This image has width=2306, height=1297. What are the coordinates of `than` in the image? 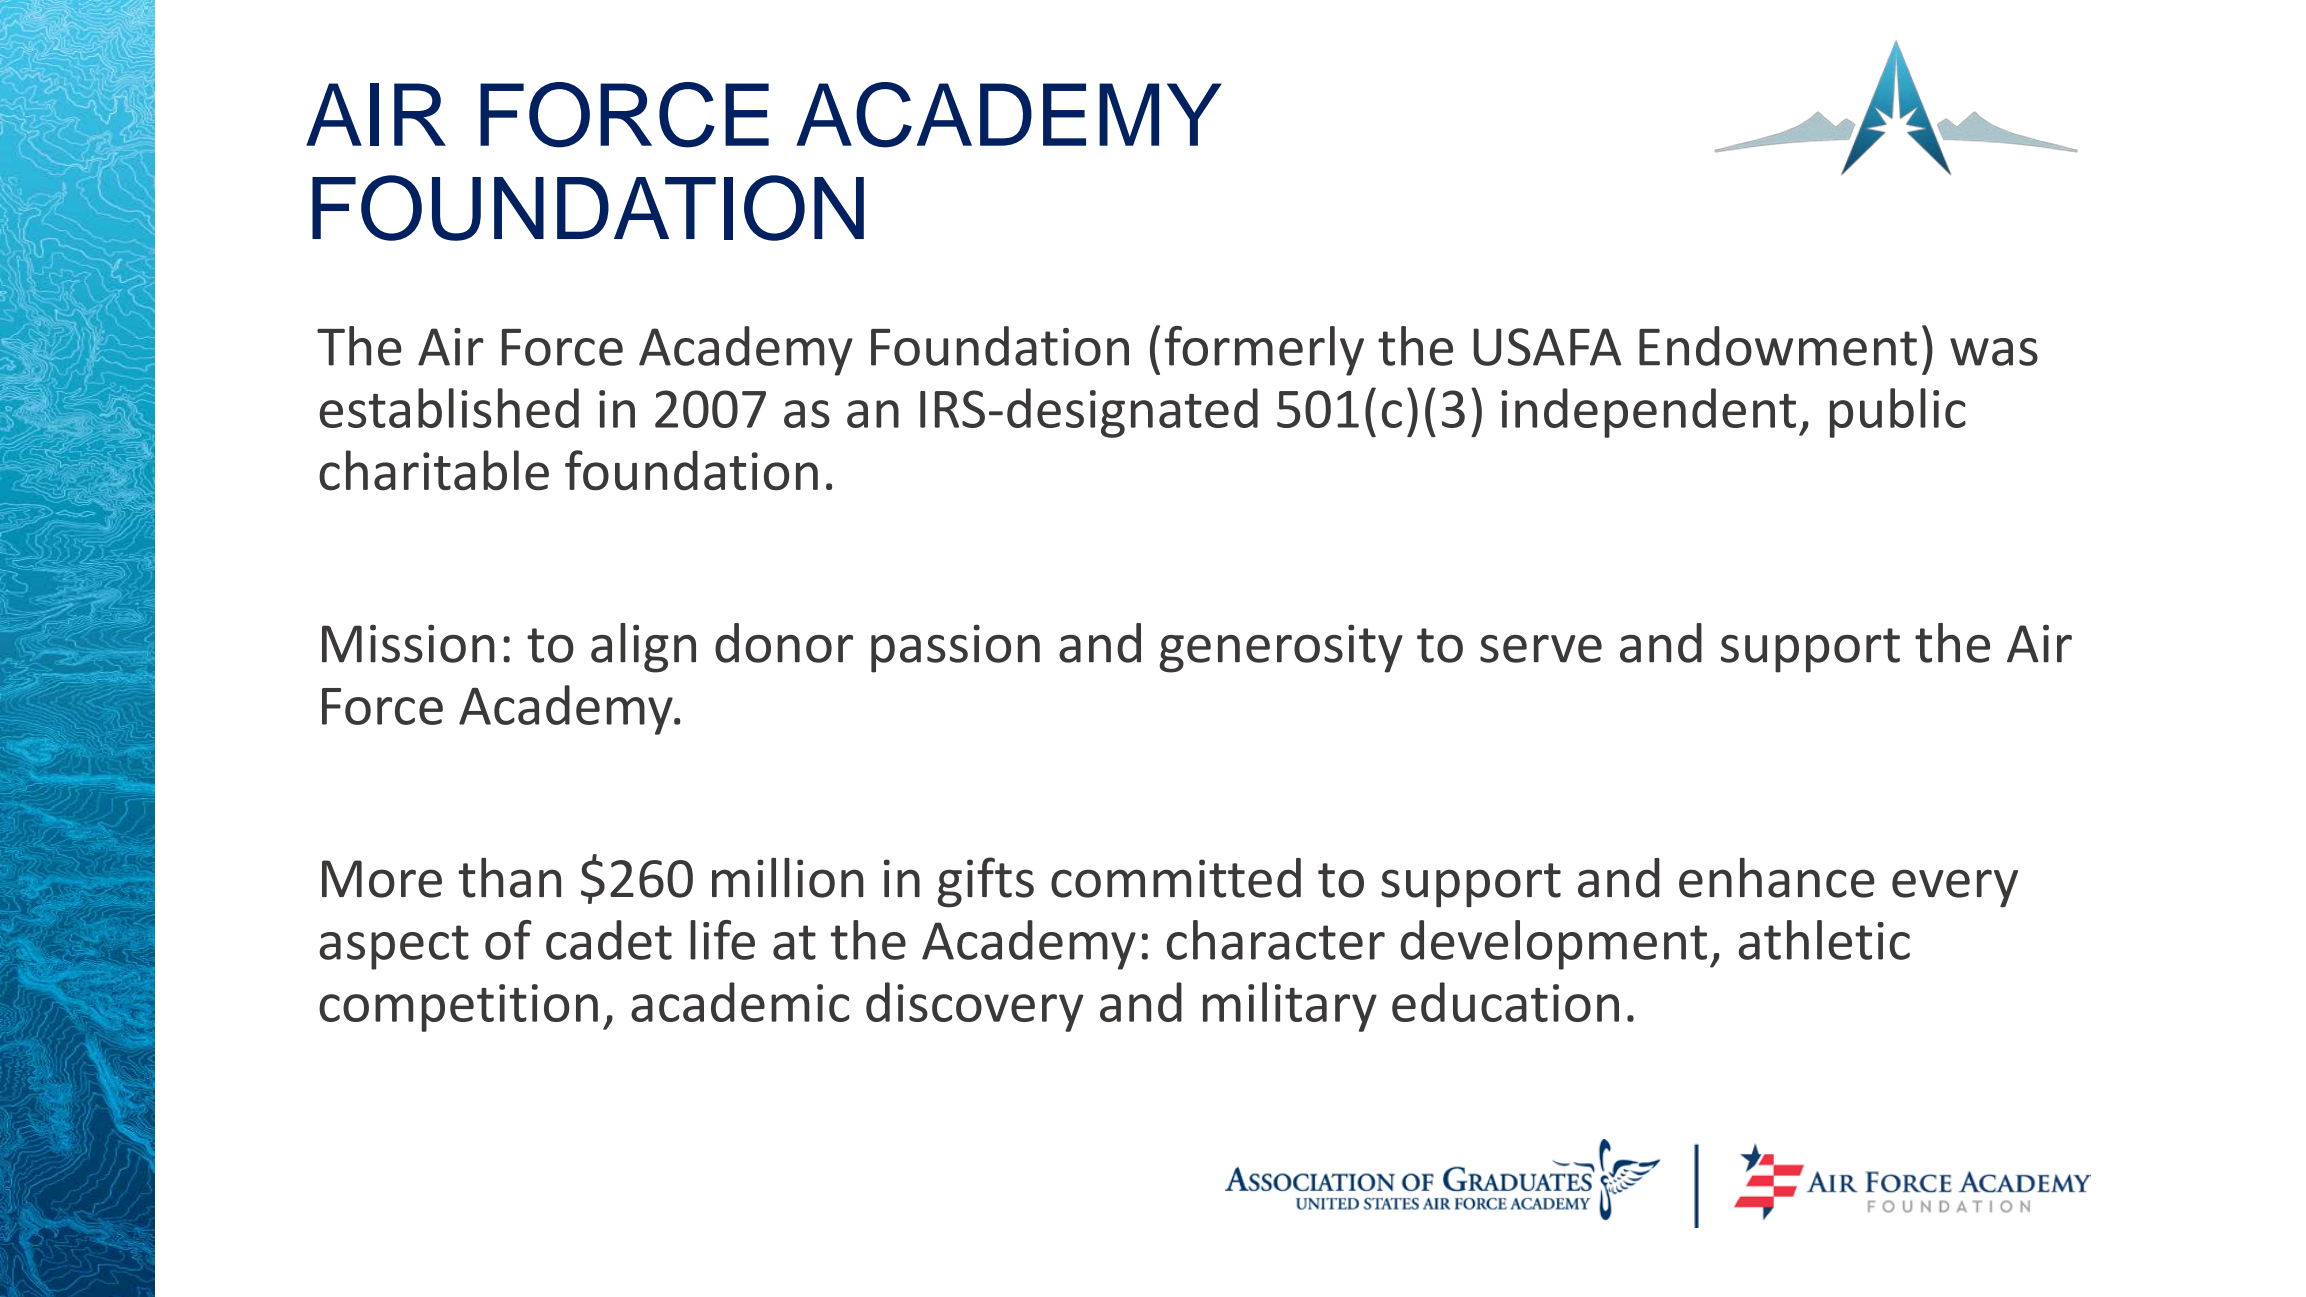 It's located at (509, 878).
